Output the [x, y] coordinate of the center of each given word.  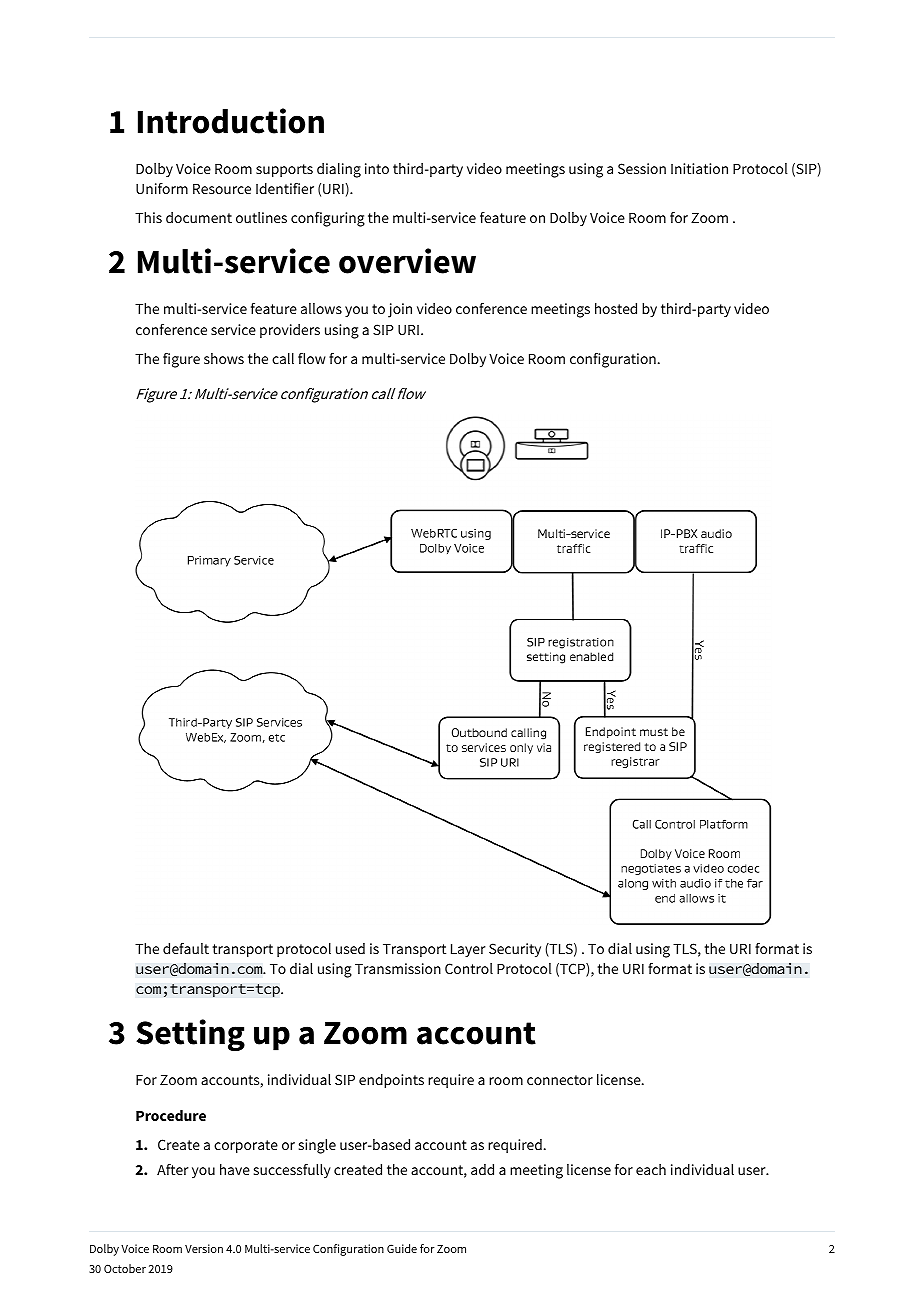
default [186, 948]
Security [515, 950]
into [377, 168]
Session [642, 168]
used [350, 948]
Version [204, 1248]
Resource [222, 189]
